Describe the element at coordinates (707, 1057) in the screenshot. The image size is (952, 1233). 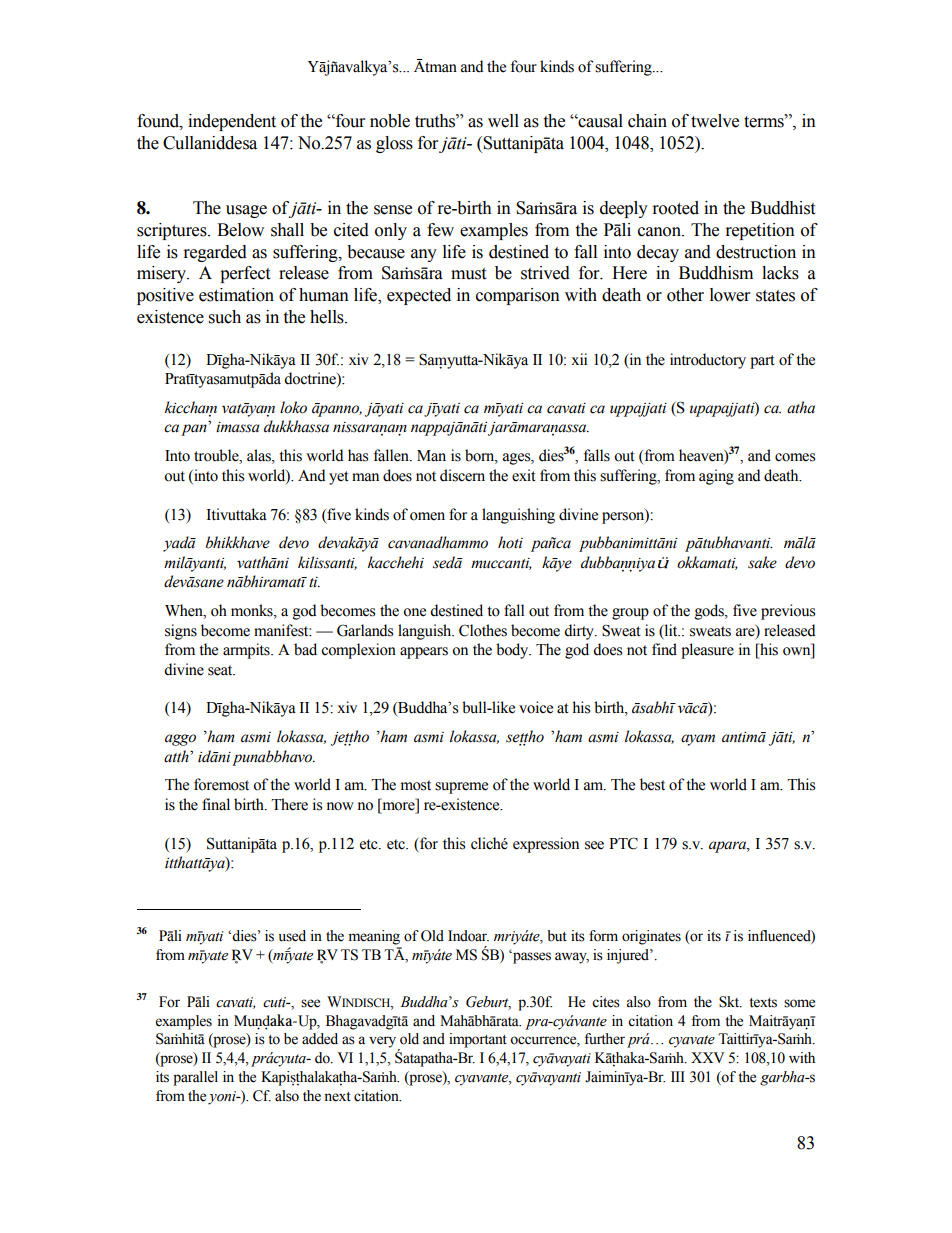
I see `XXV` at that location.
